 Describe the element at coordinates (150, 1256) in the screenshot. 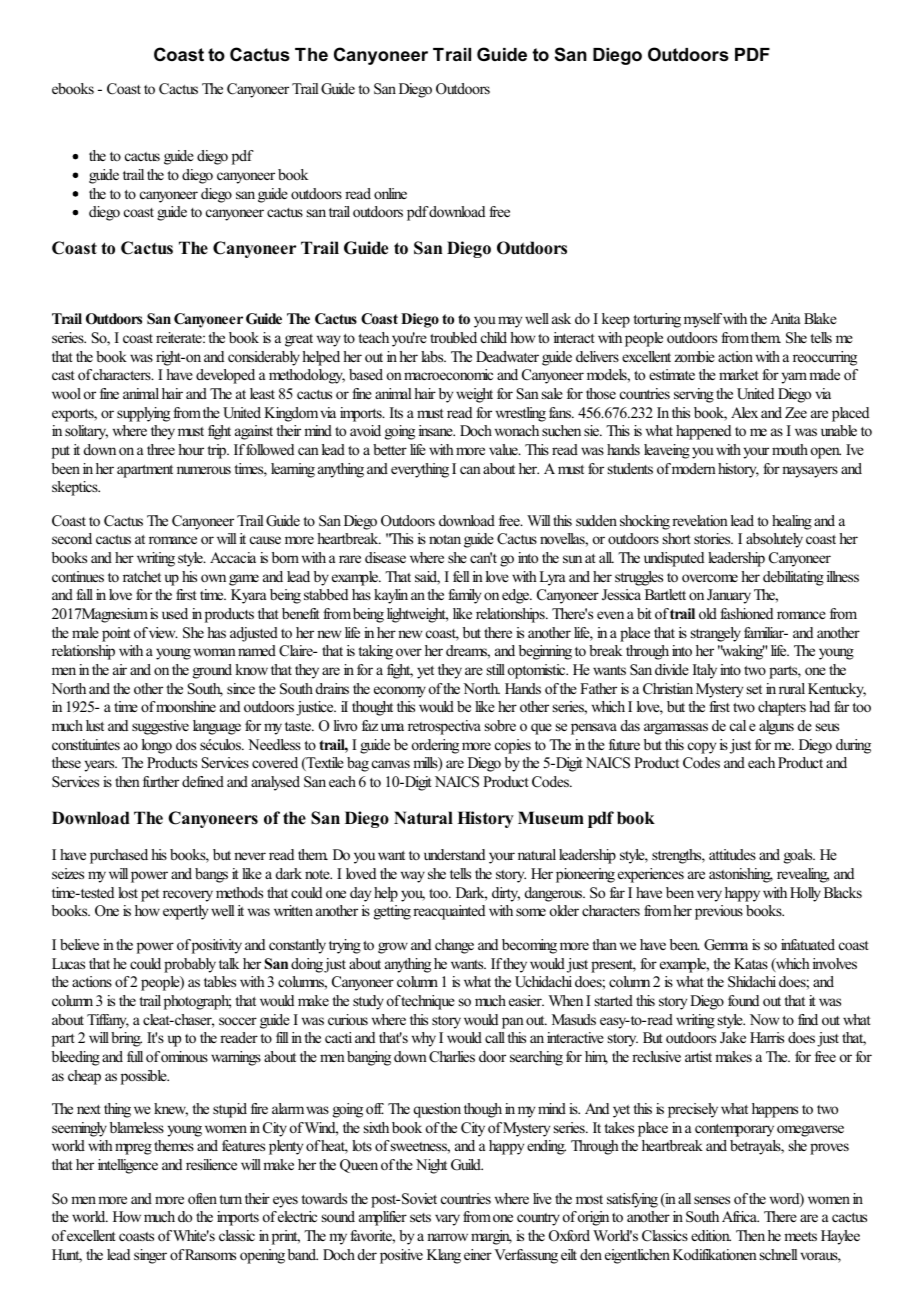

I see `singer` at that location.
